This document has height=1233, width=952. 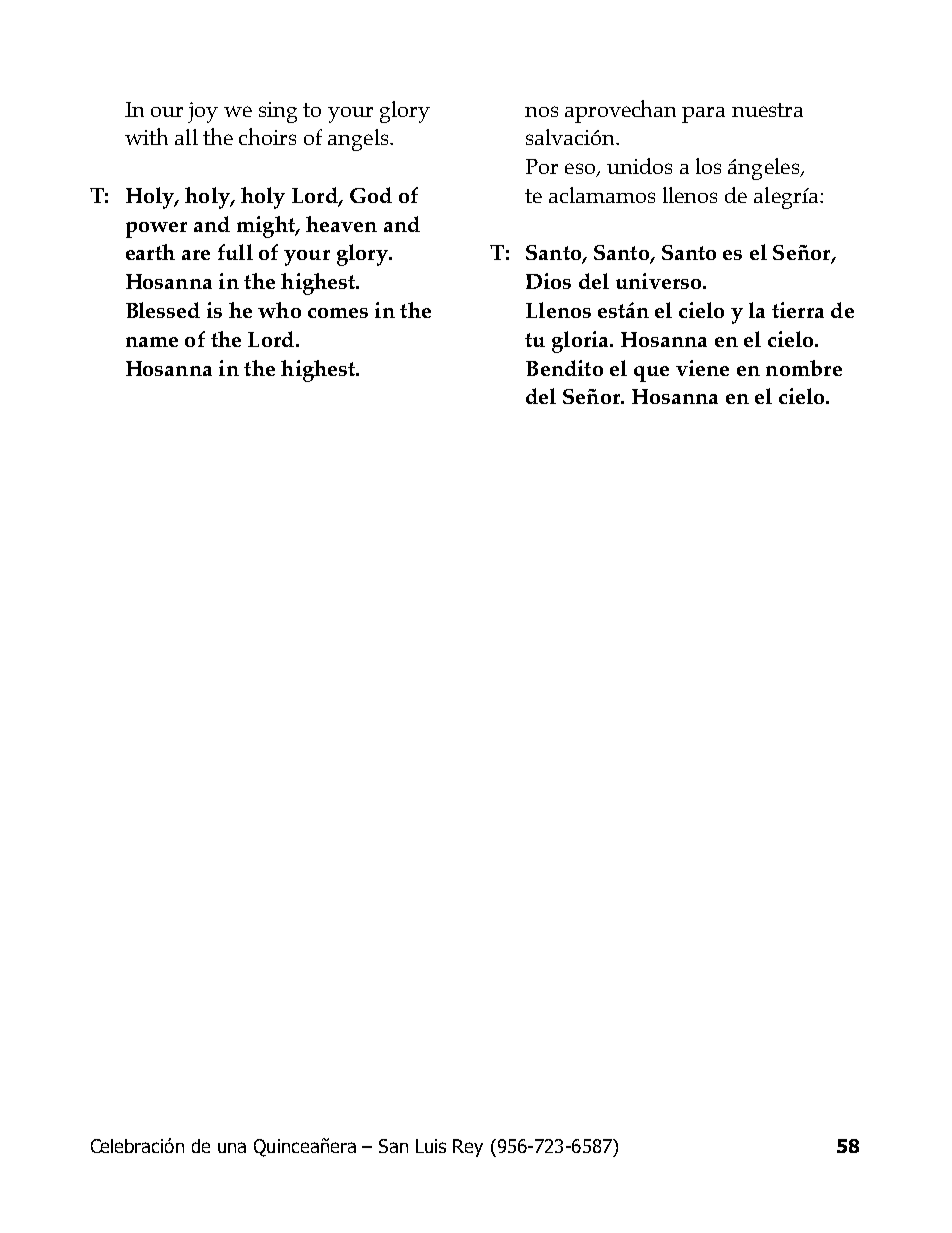 I want to click on all, so click(x=186, y=137).
